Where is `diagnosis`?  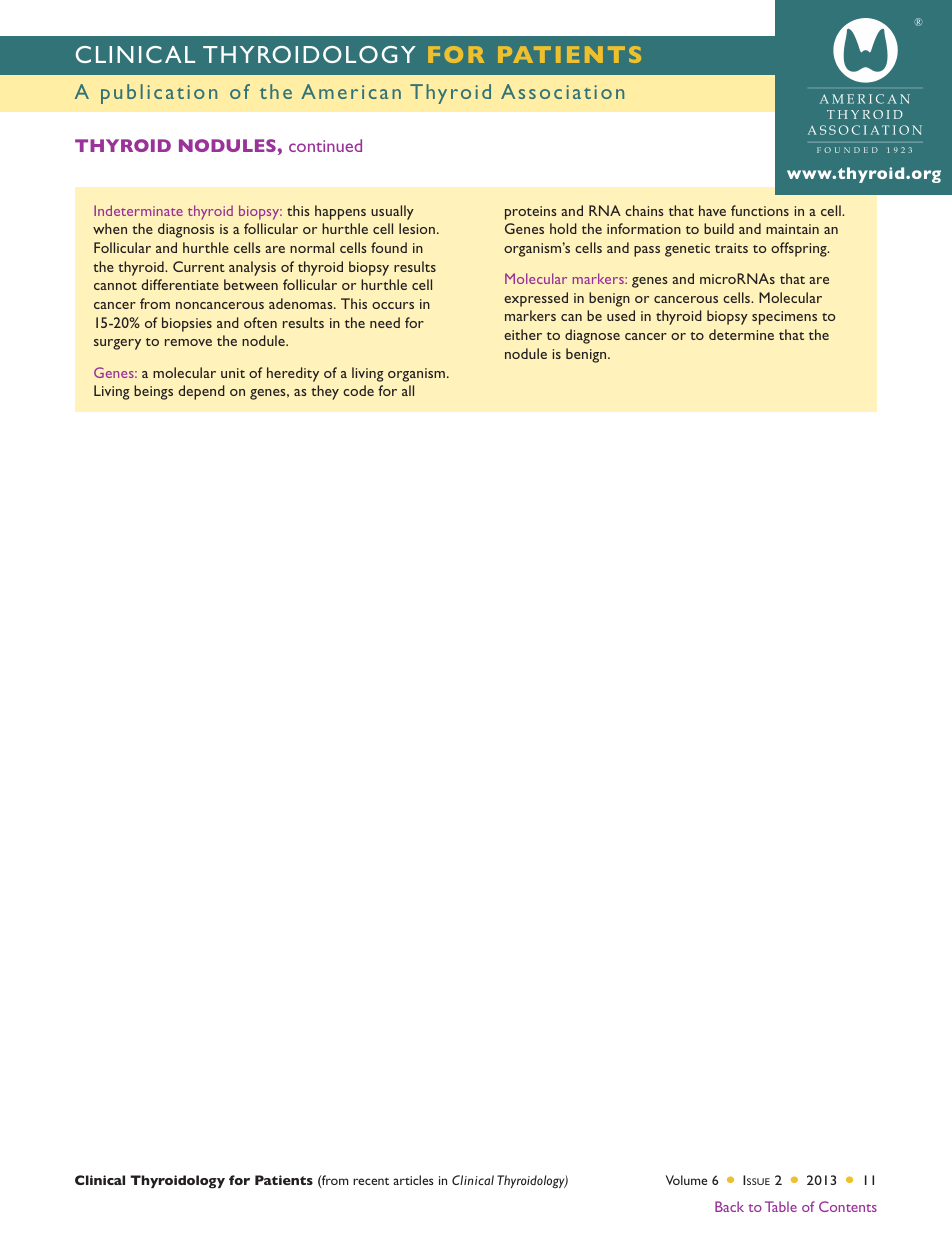
diagnosis is located at coordinates (186, 230).
